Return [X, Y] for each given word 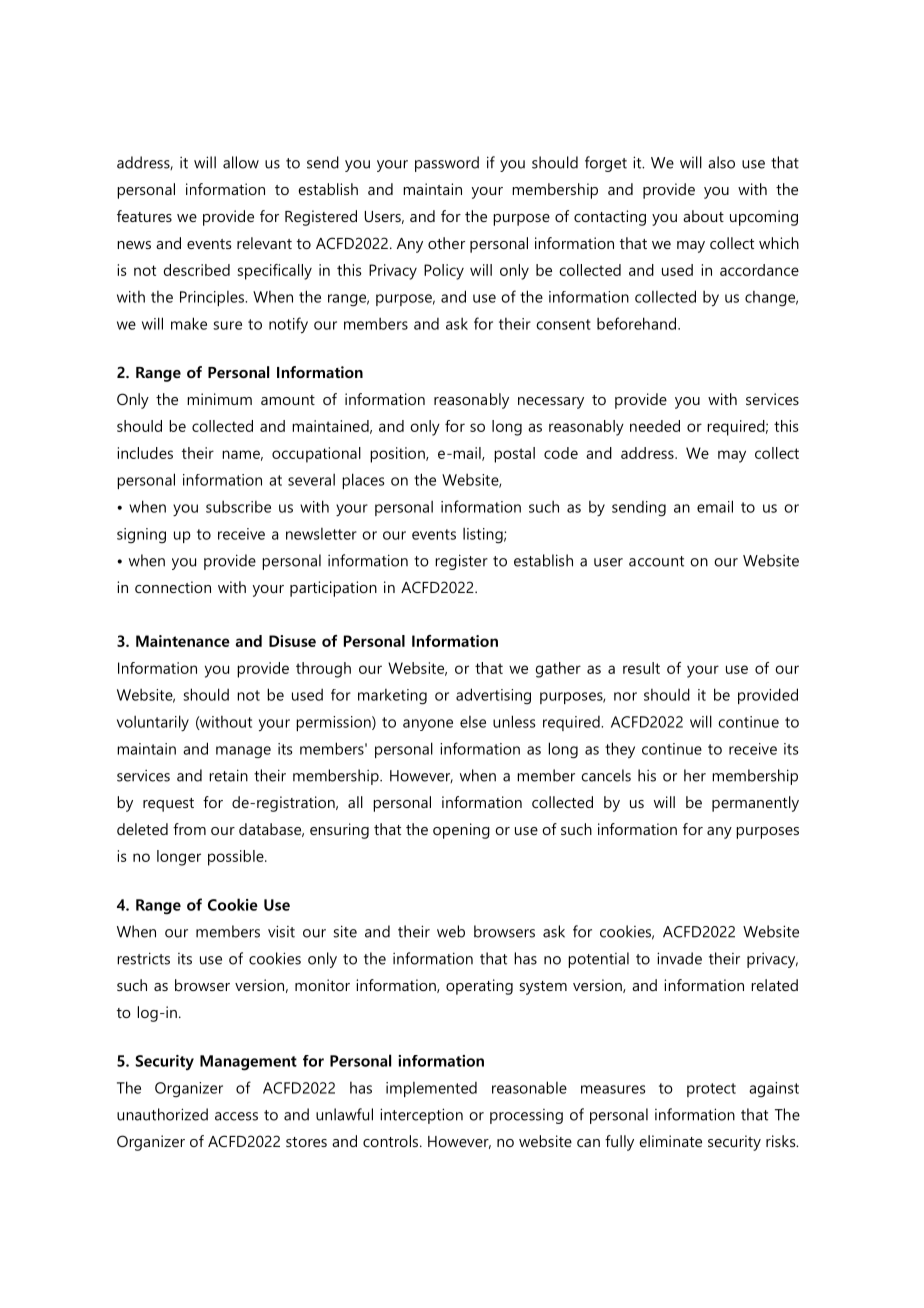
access [236, 1116]
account [656, 561]
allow [241, 162]
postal [514, 455]
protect [711, 1090]
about [703, 216]
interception [421, 1116]
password [447, 164]
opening [461, 831]
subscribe [238, 507]
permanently [755, 804]
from [189, 829]
